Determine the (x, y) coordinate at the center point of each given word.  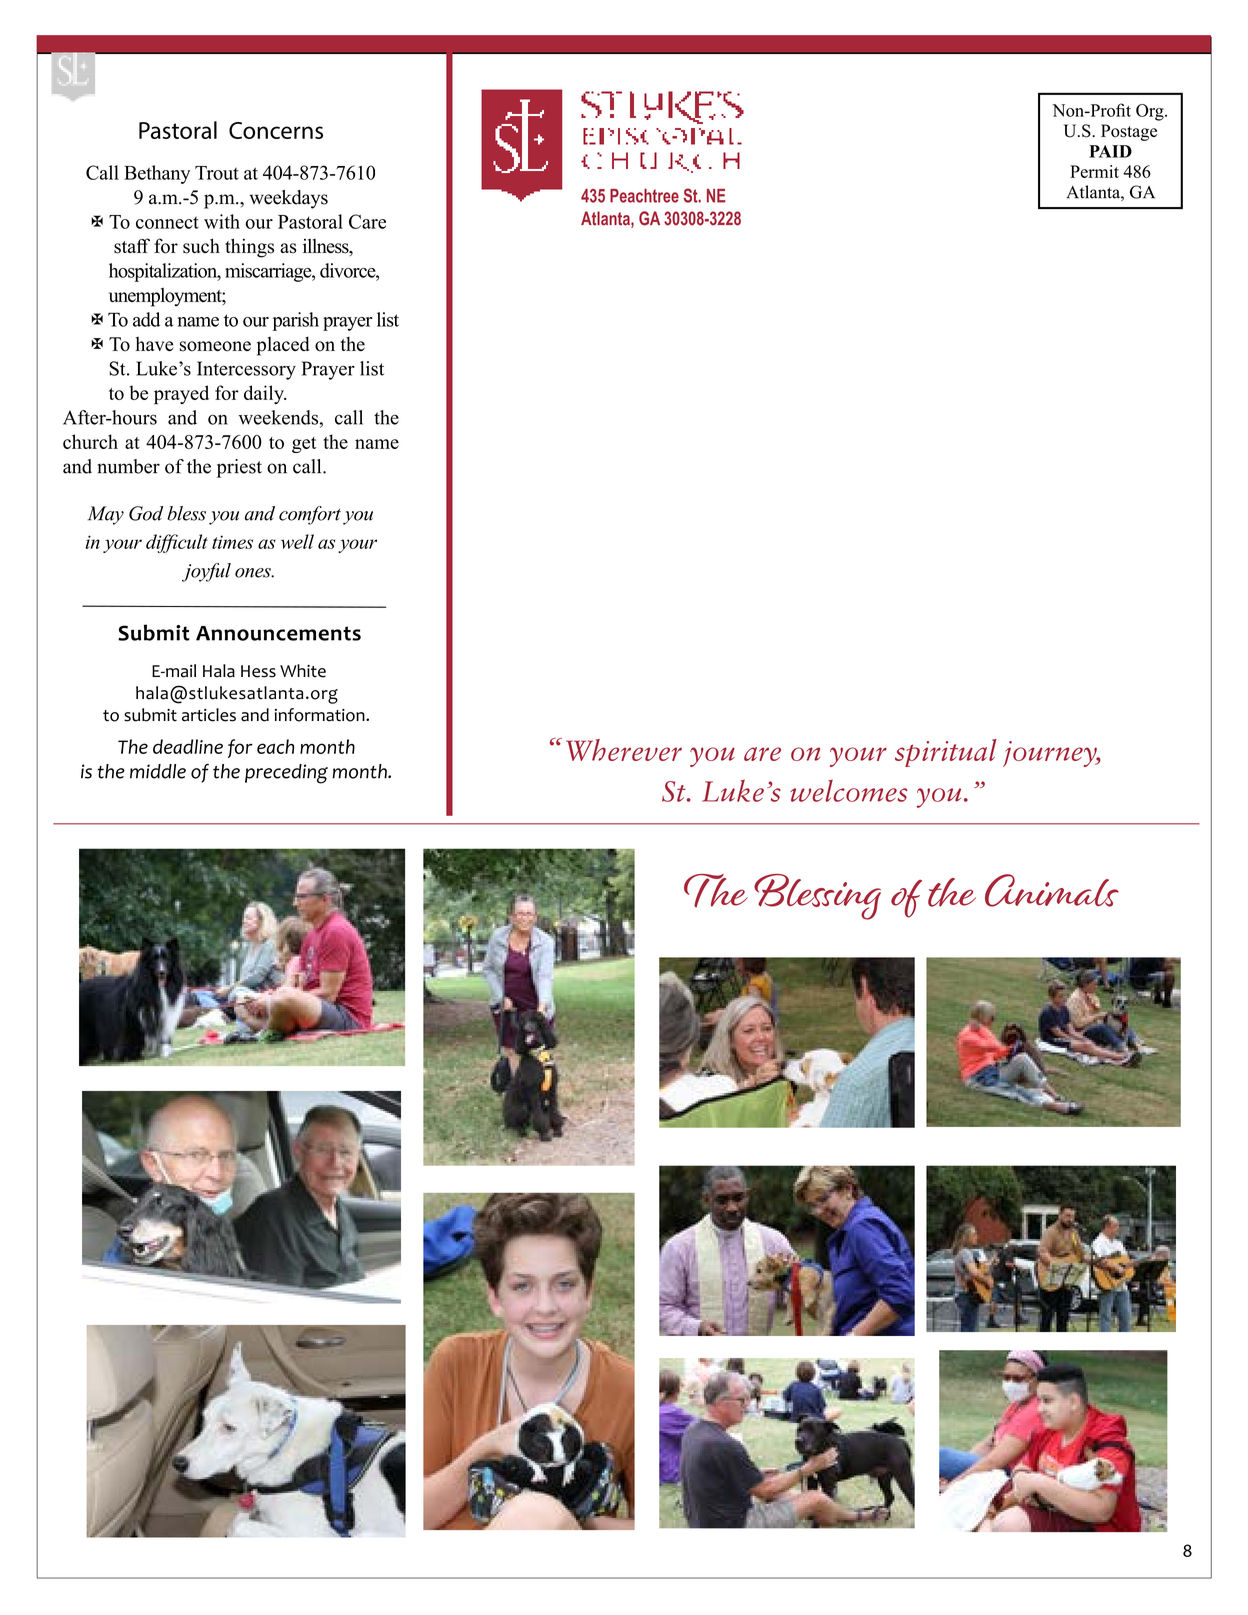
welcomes (848, 791)
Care (367, 221)
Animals (1052, 890)
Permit (1094, 171)
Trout (217, 173)
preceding (286, 774)
